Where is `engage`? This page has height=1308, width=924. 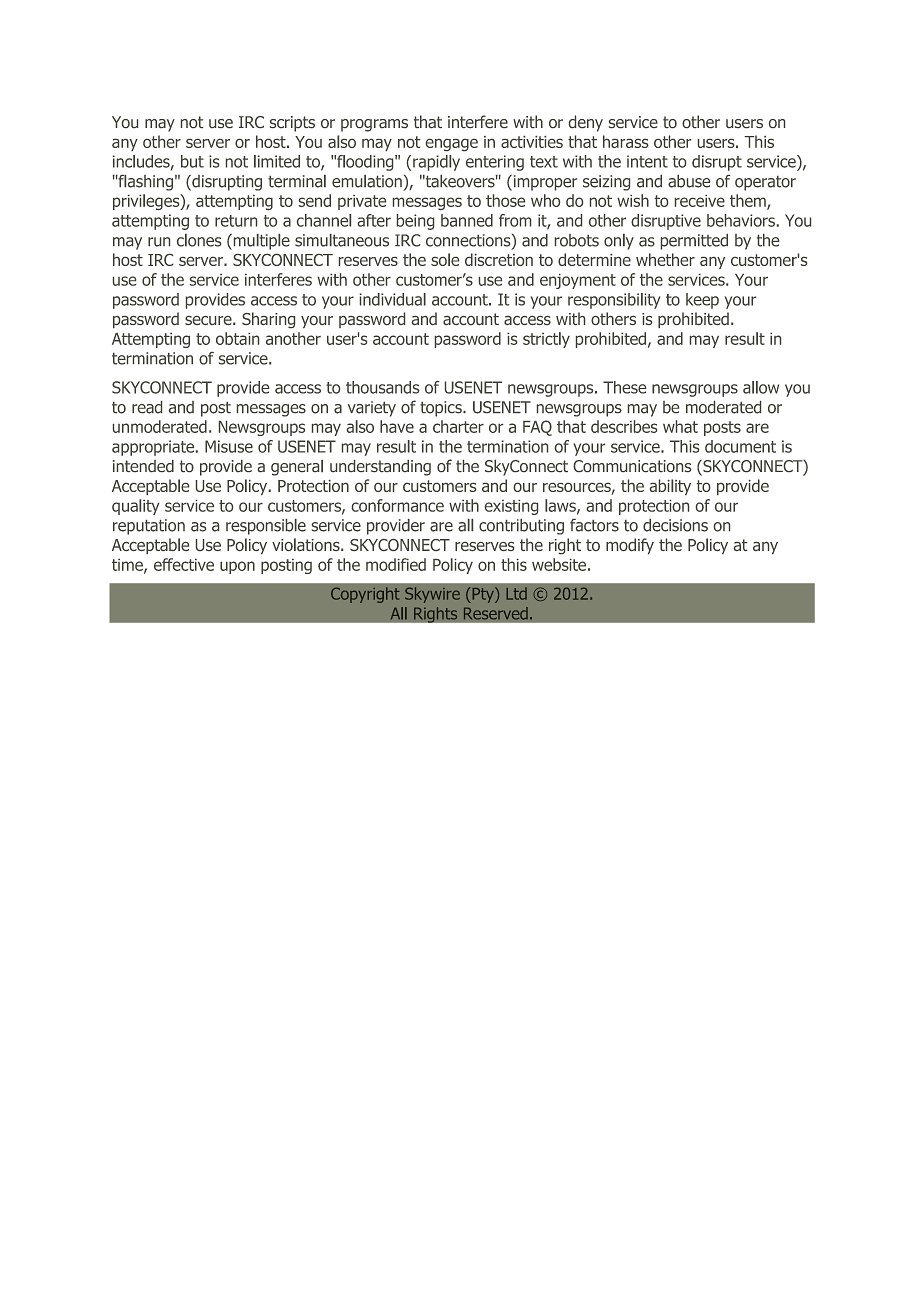
engage is located at coordinates (452, 145).
